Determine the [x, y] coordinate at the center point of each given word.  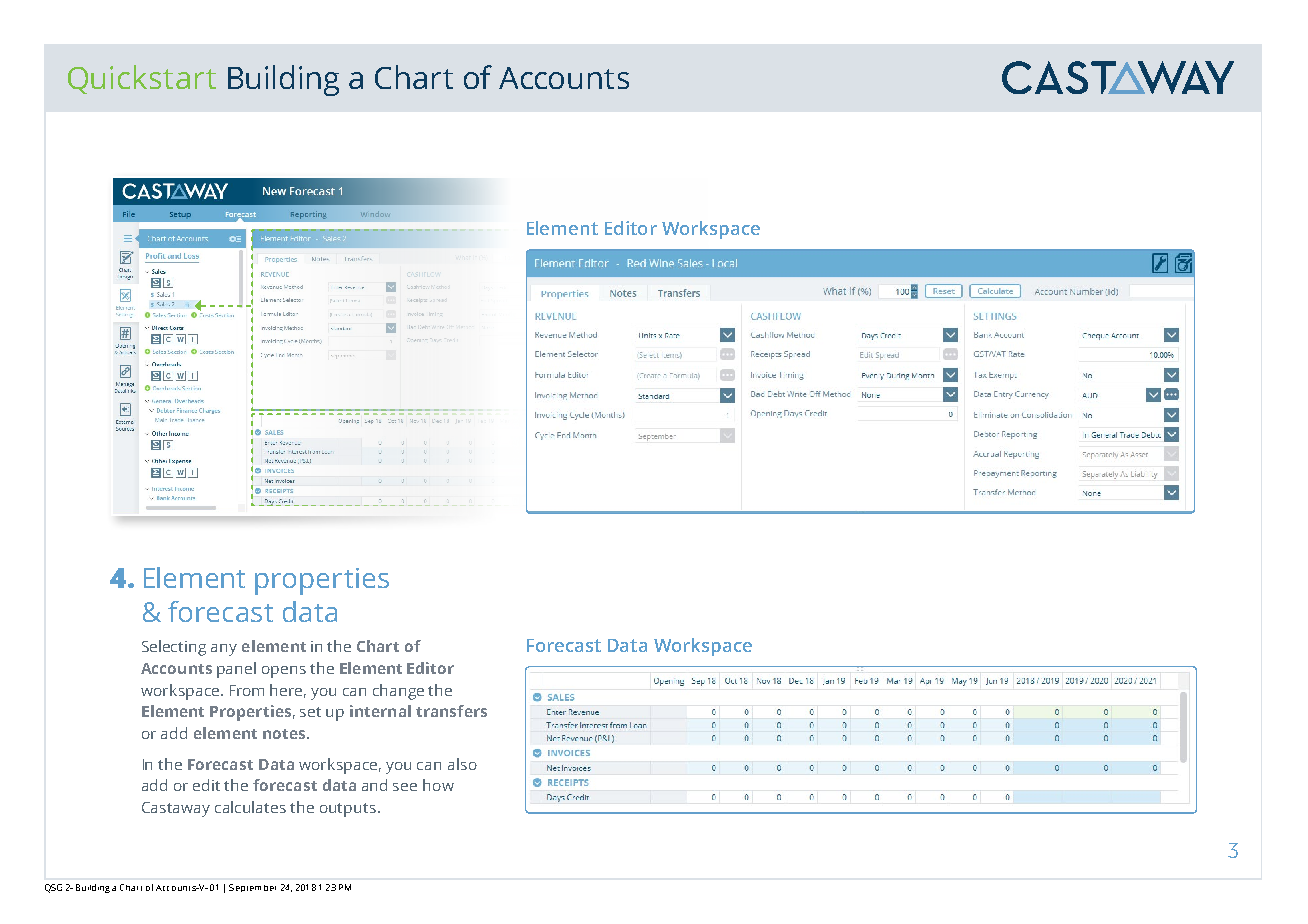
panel [236, 670]
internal [380, 711]
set [310, 712]
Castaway [176, 809]
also [462, 764]
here [288, 691]
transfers [451, 711]
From [247, 690]
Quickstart [142, 79]
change [398, 692]
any [224, 650]
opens [284, 672]
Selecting [174, 648]
